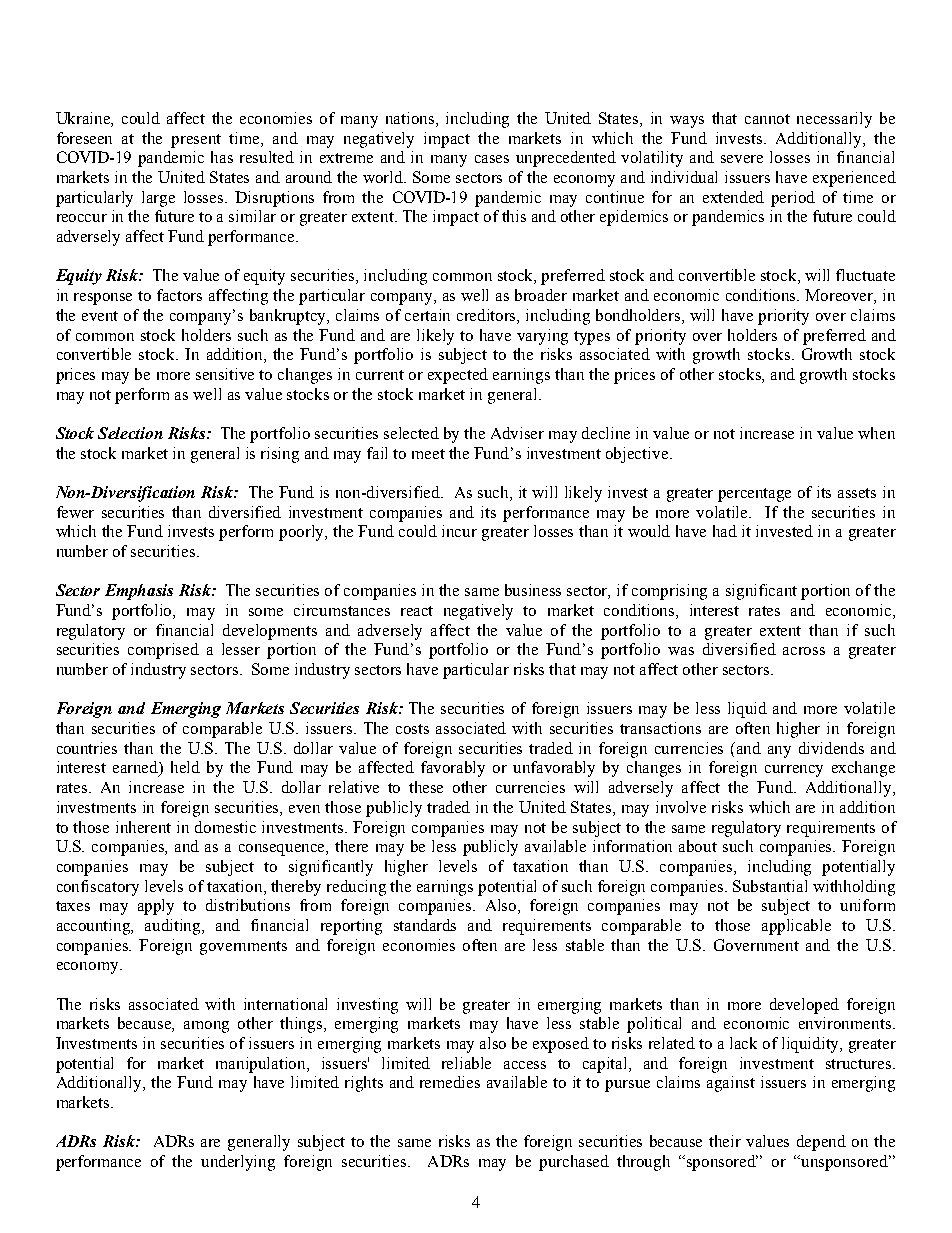 The width and height of the screenshot is (952, 1233). I want to click on cases, so click(492, 159).
